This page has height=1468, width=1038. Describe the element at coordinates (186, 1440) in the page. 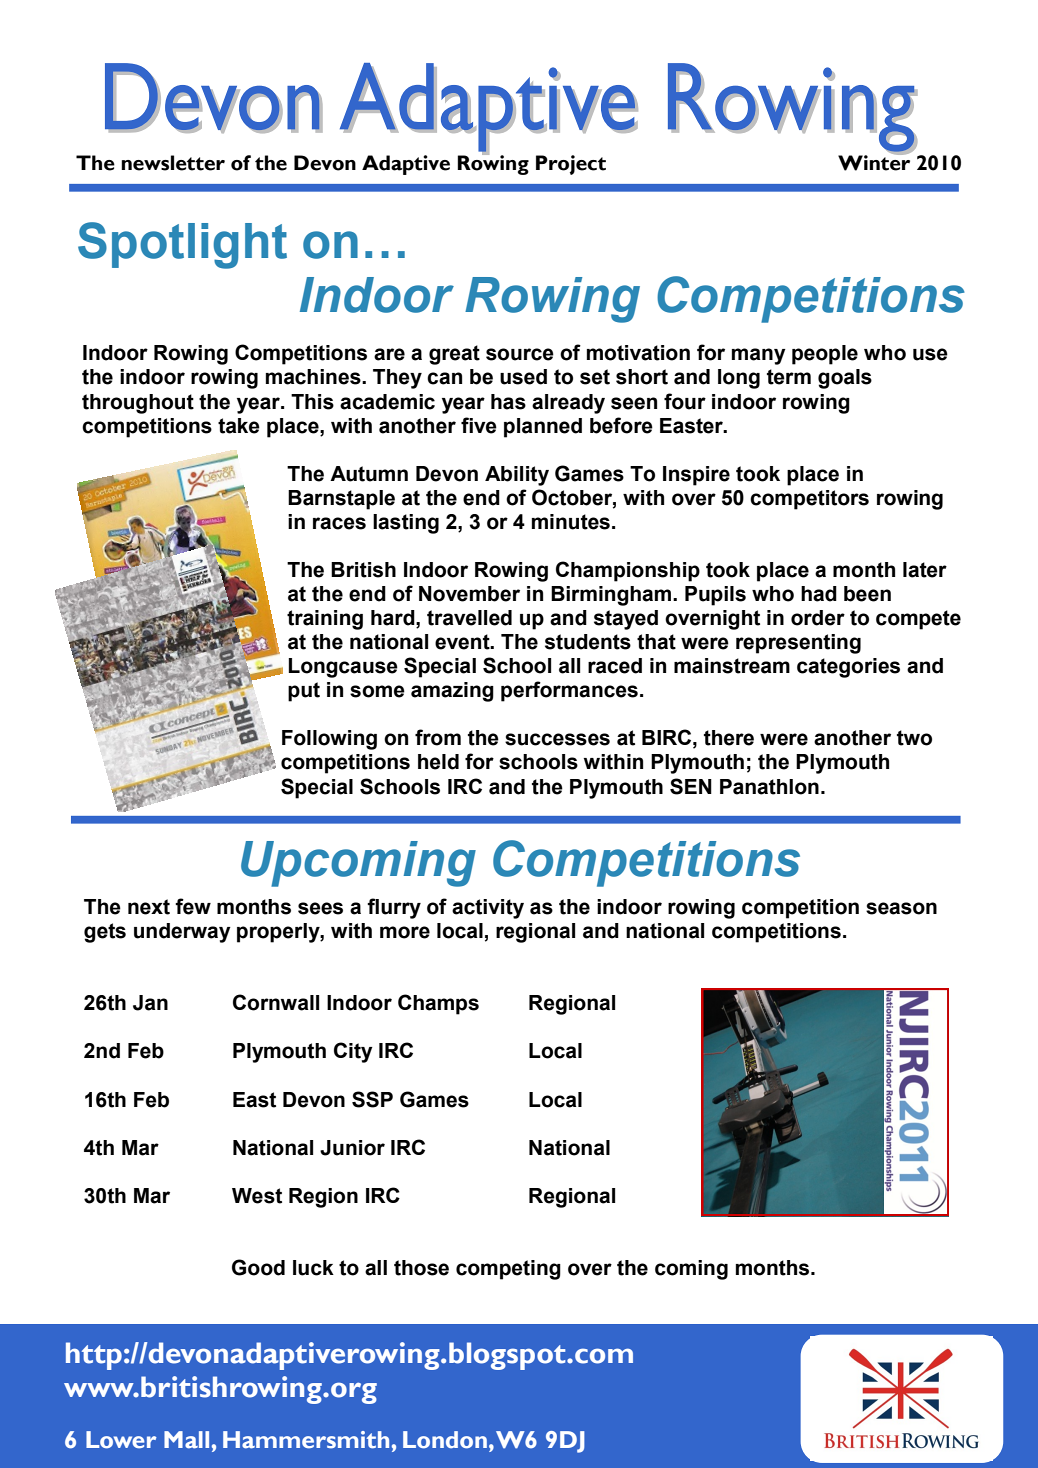

I see `Mall` at that location.
